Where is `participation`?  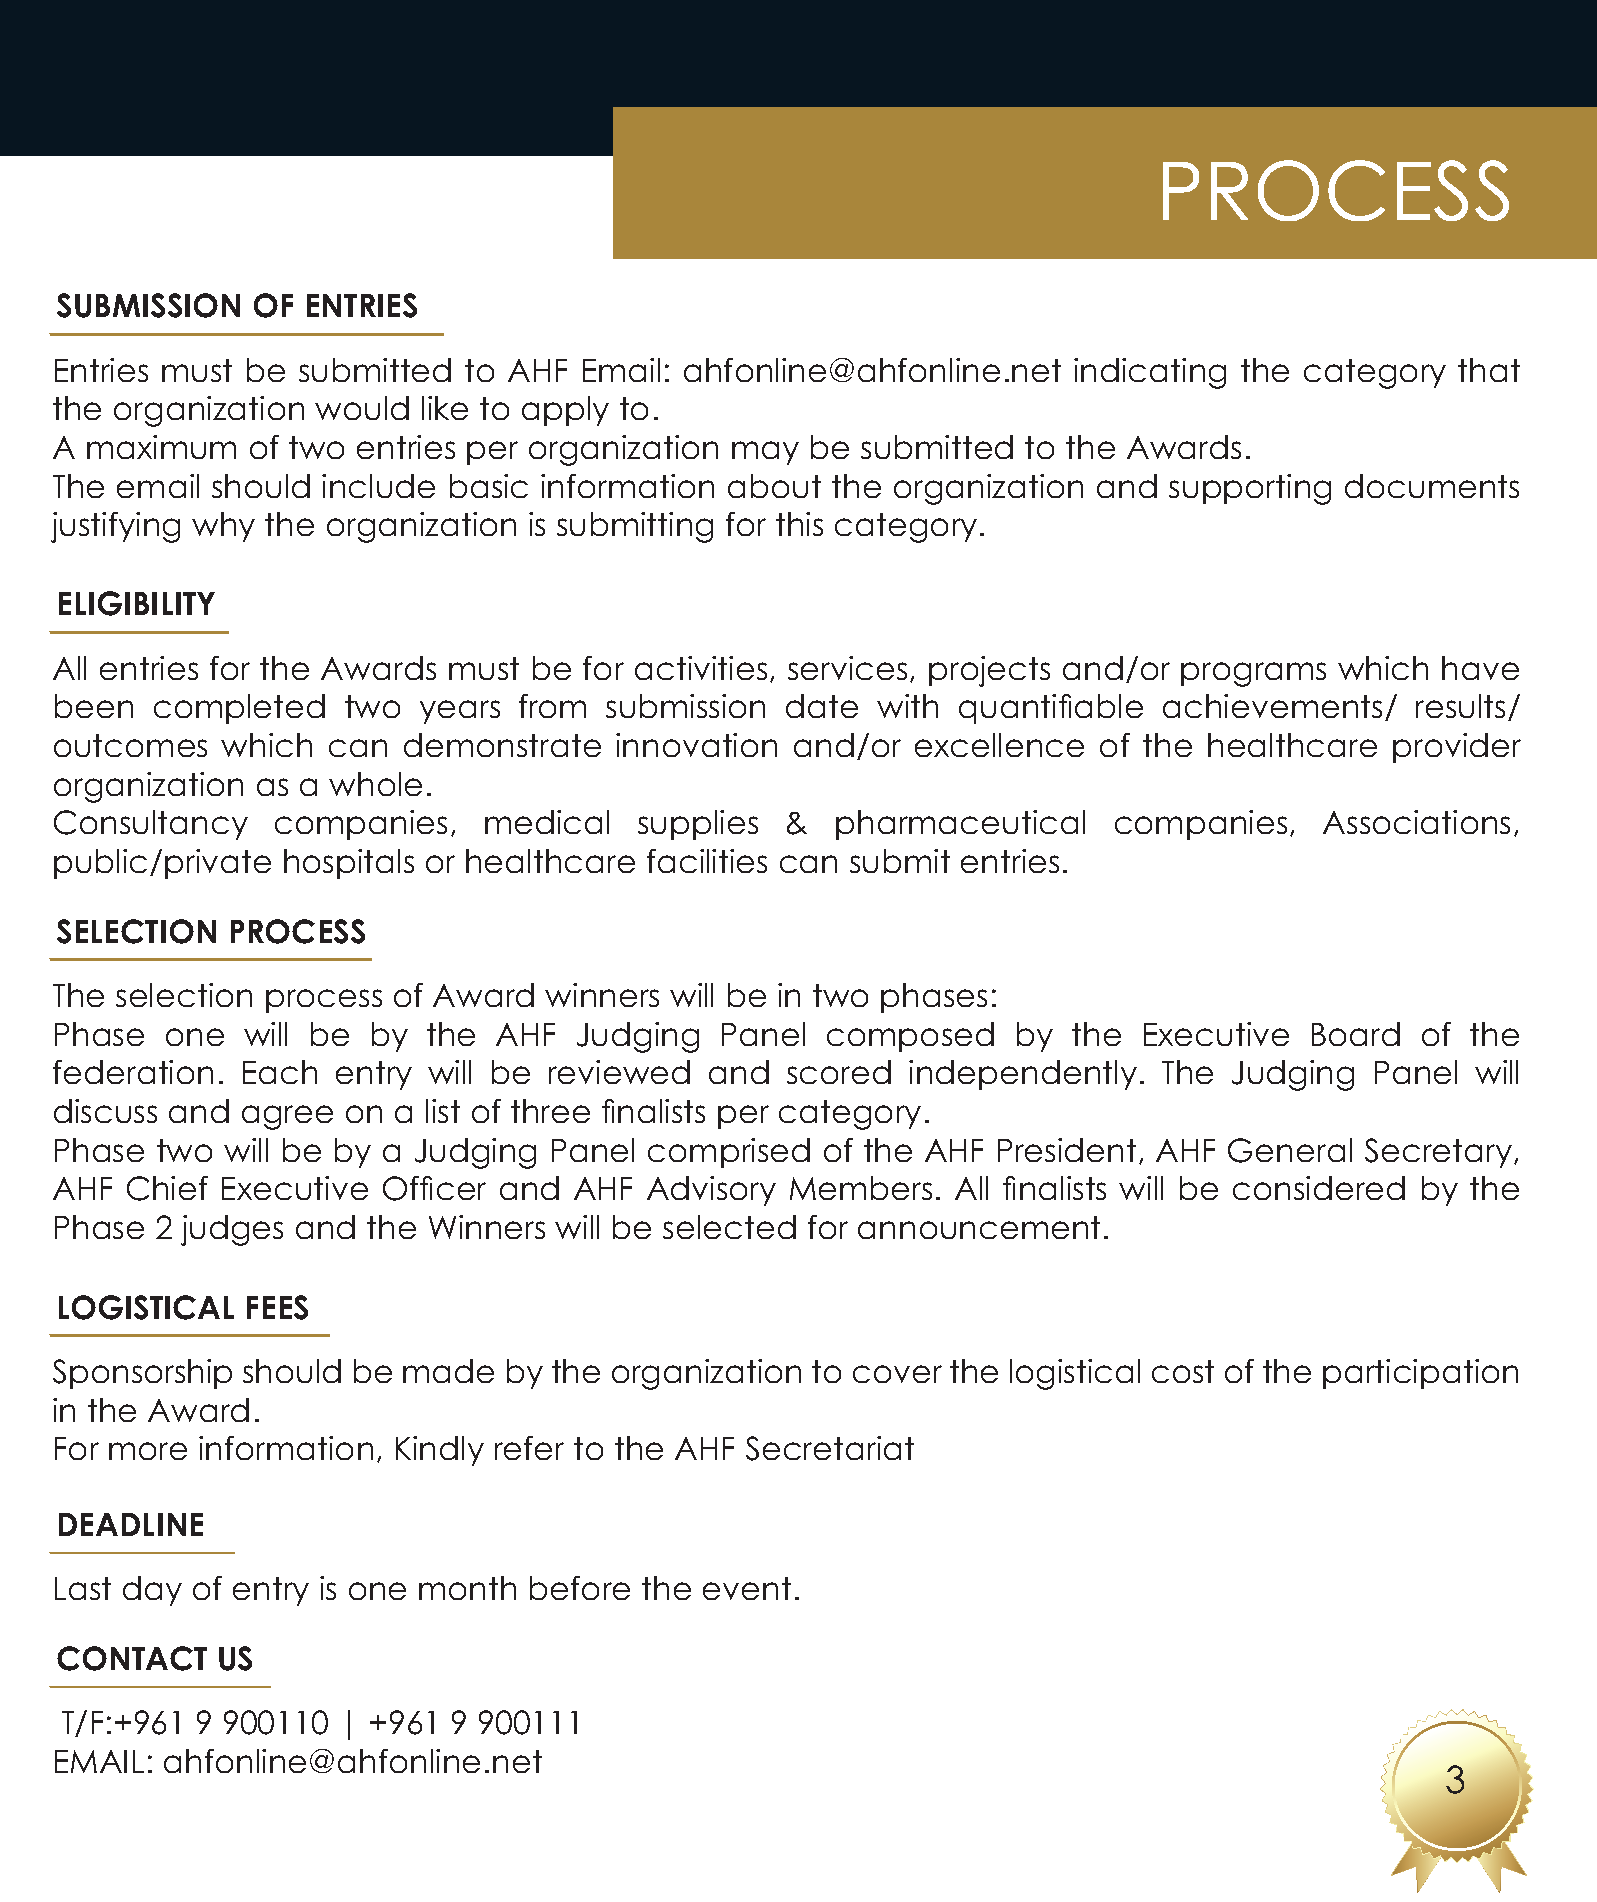
participation is located at coordinates (1420, 1374).
